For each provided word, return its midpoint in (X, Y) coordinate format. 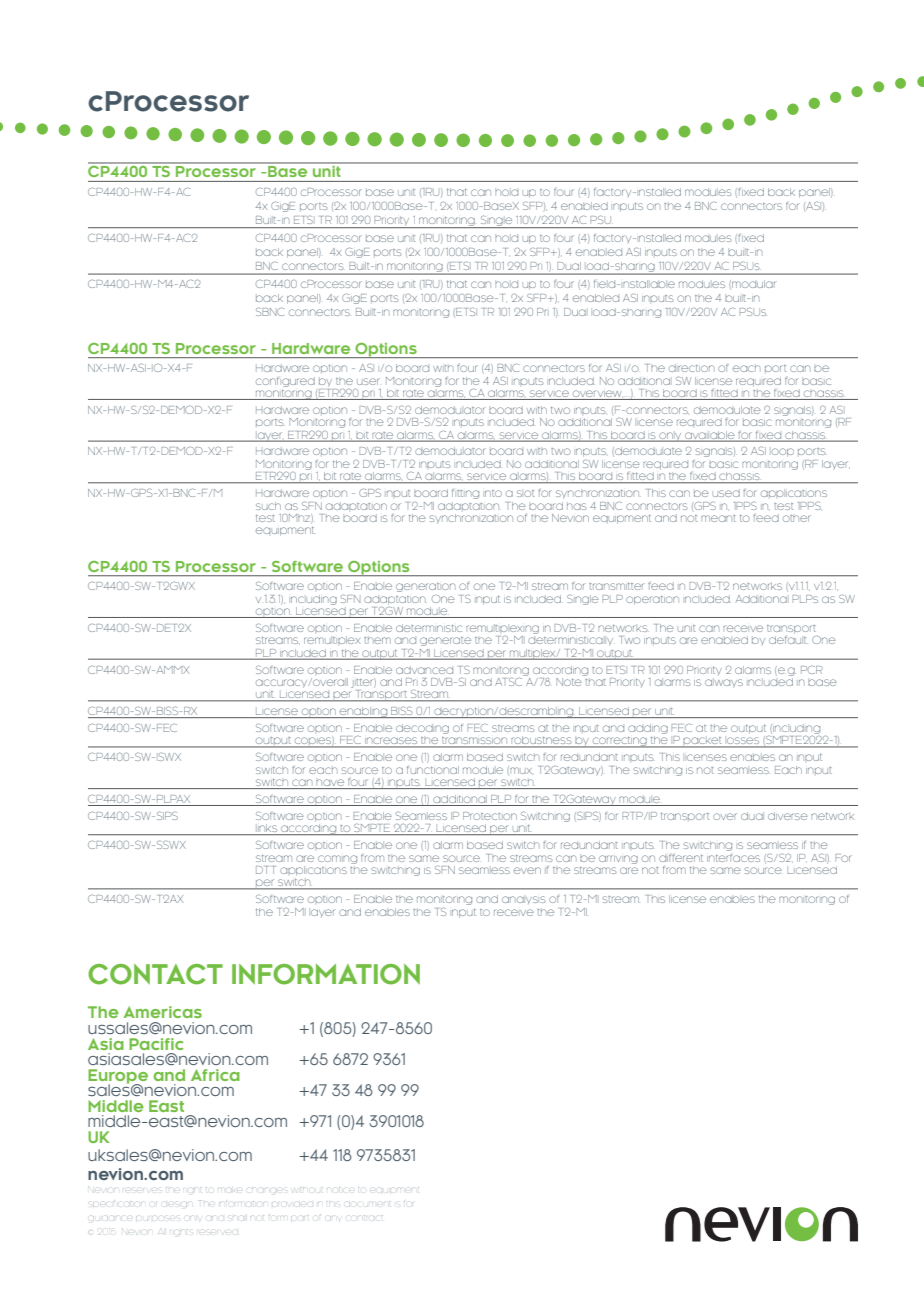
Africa (215, 1075)
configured (285, 382)
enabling (363, 712)
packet (702, 742)
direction (691, 368)
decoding (422, 729)
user (368, 381)
